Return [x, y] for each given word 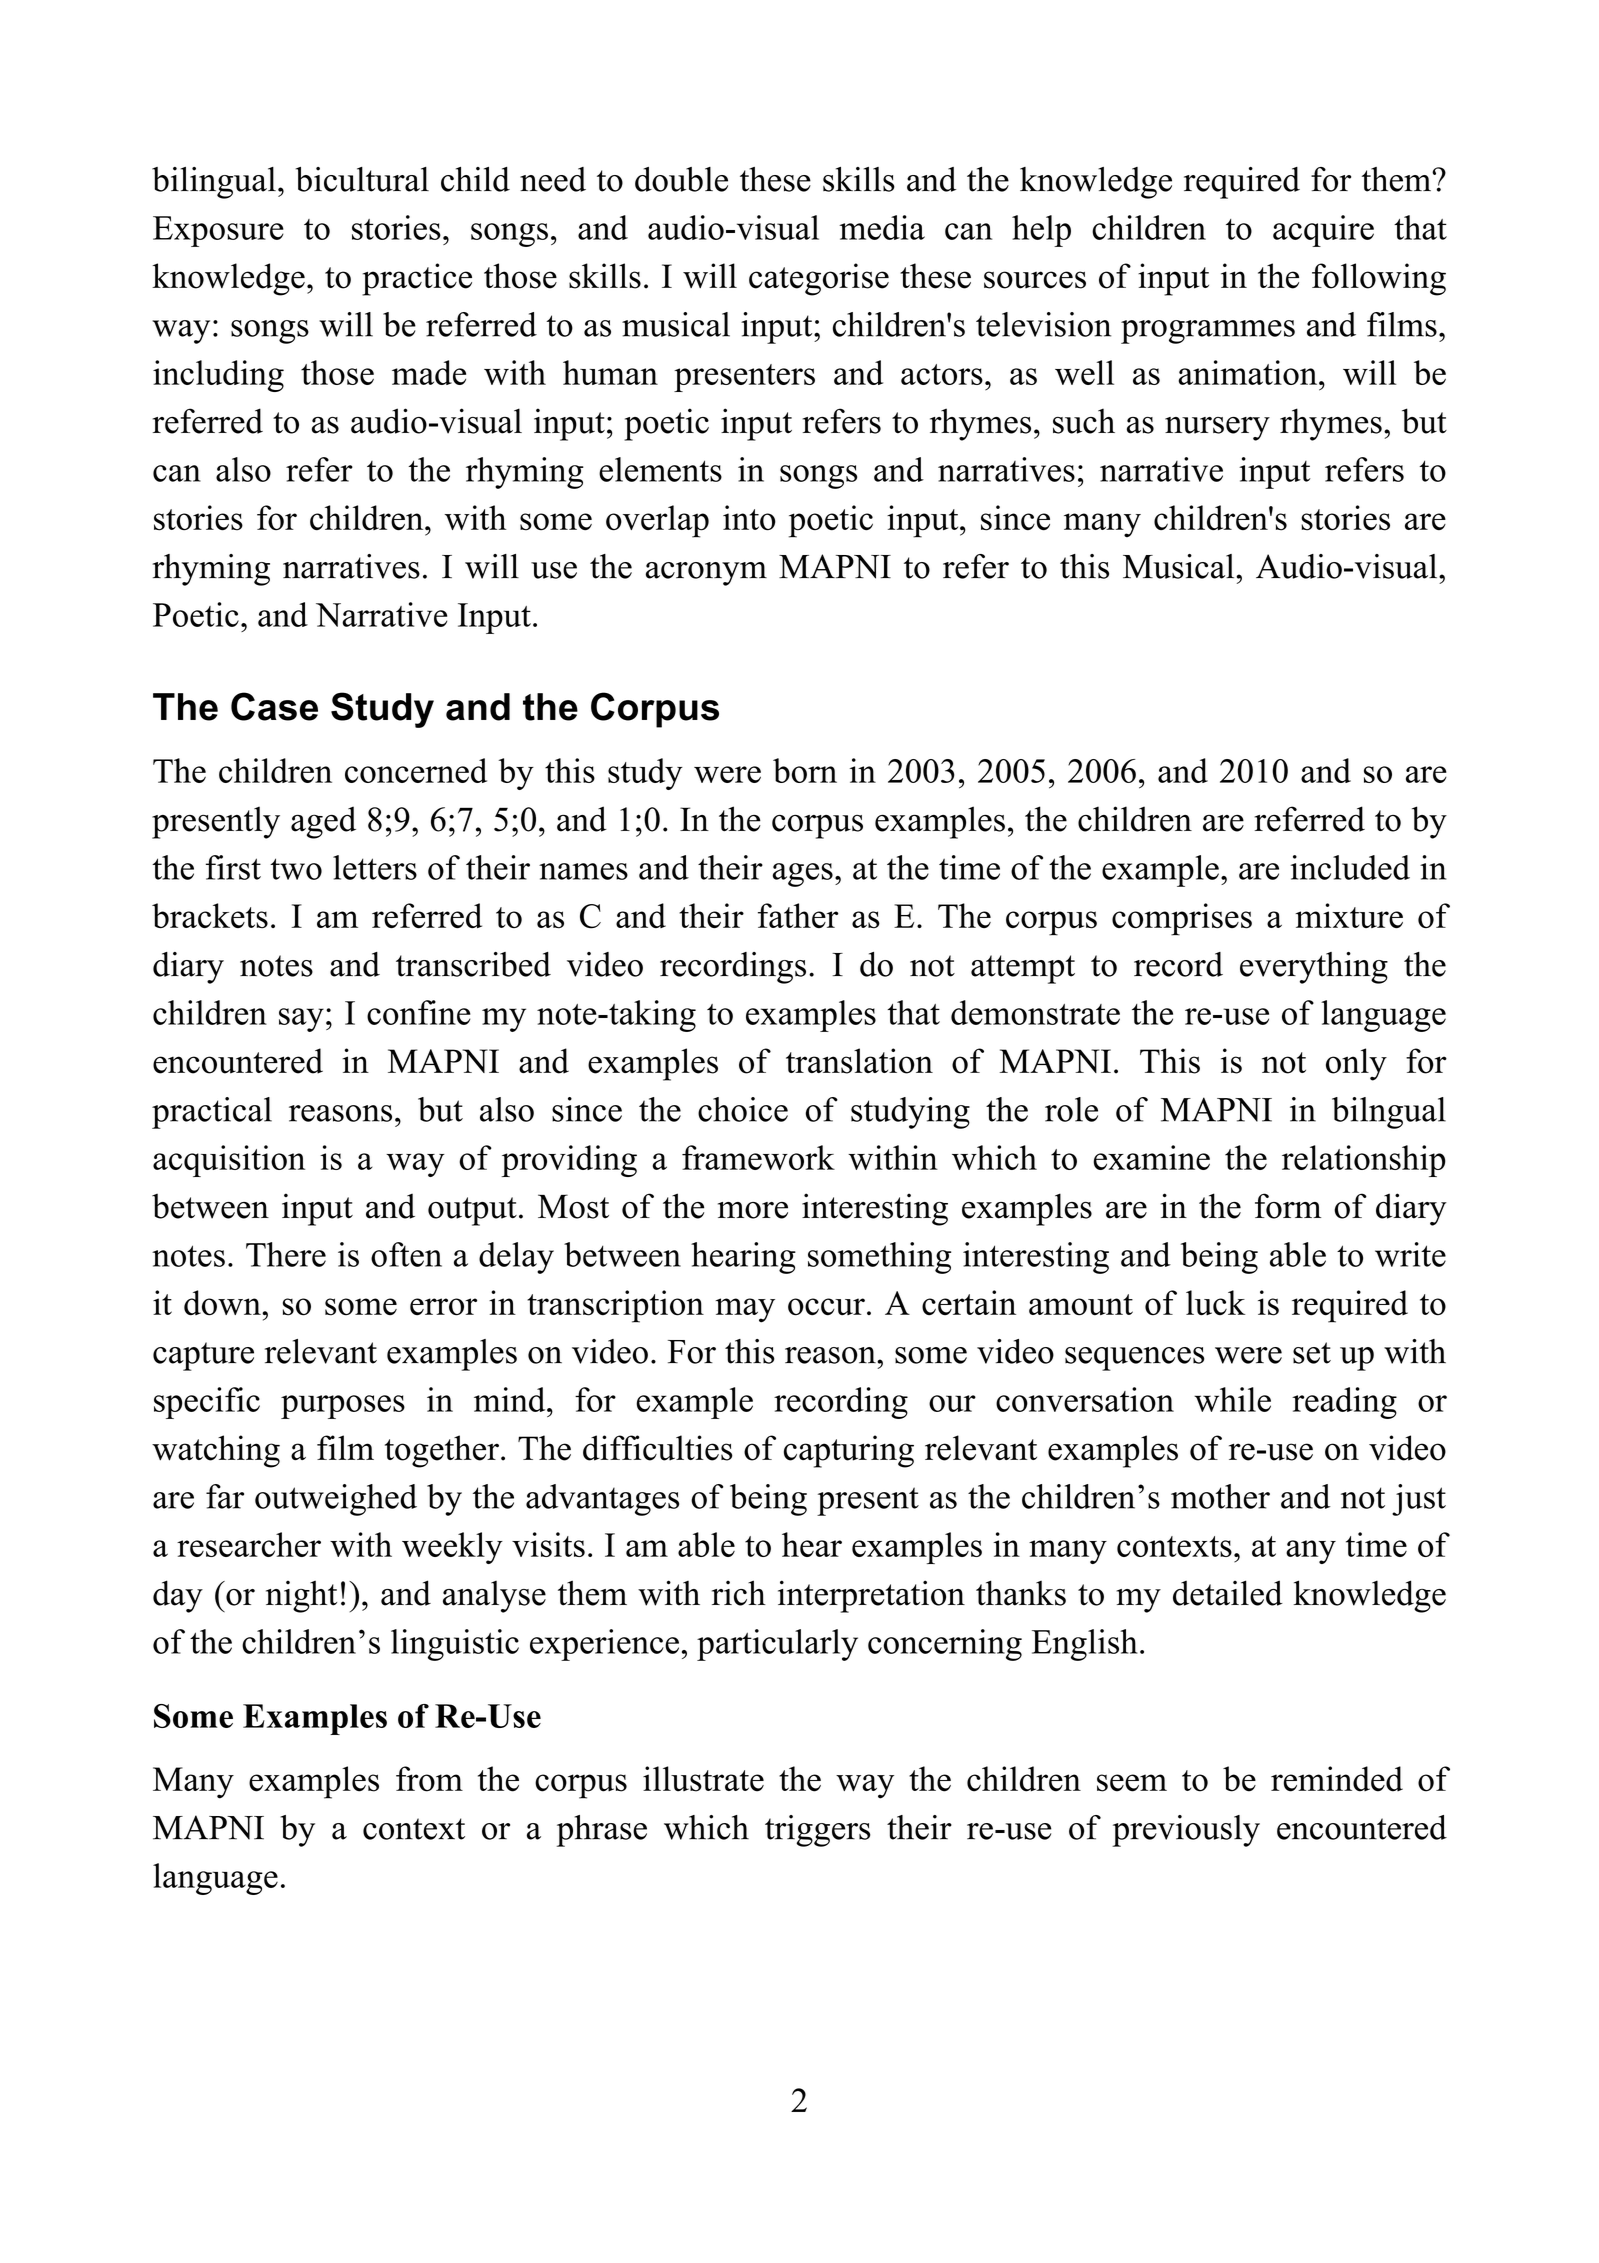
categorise [819, 279]
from [429, 1779]
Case [274, 706]
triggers [817, 1831]
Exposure [218, 231]
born [805, 770]
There [286, 1254]
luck [1215, 1303]
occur [826, 1307]
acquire [1323, 231]
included [1350, 867]
